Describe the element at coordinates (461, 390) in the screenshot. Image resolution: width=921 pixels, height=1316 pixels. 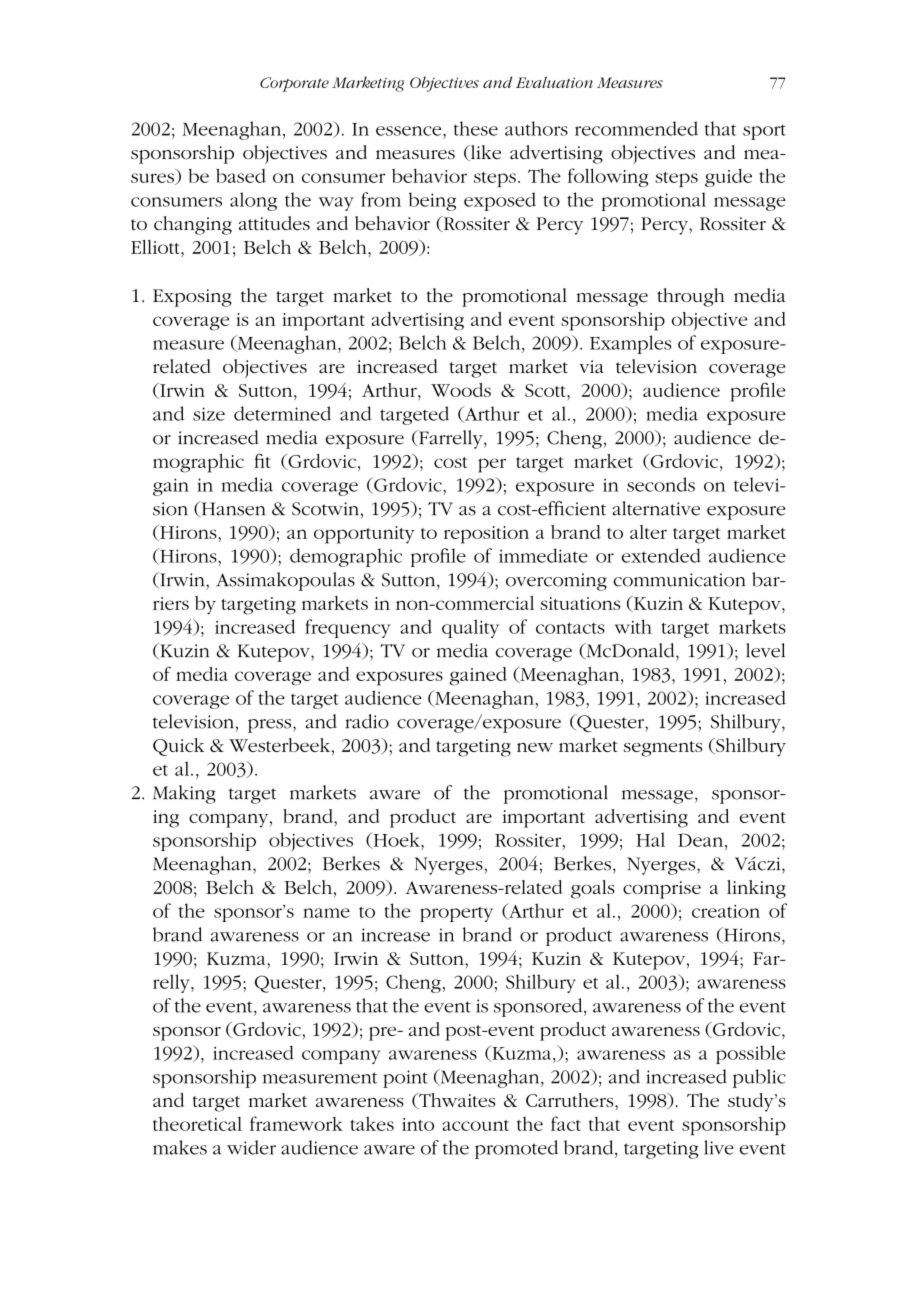
I see `Woods` at that location.
